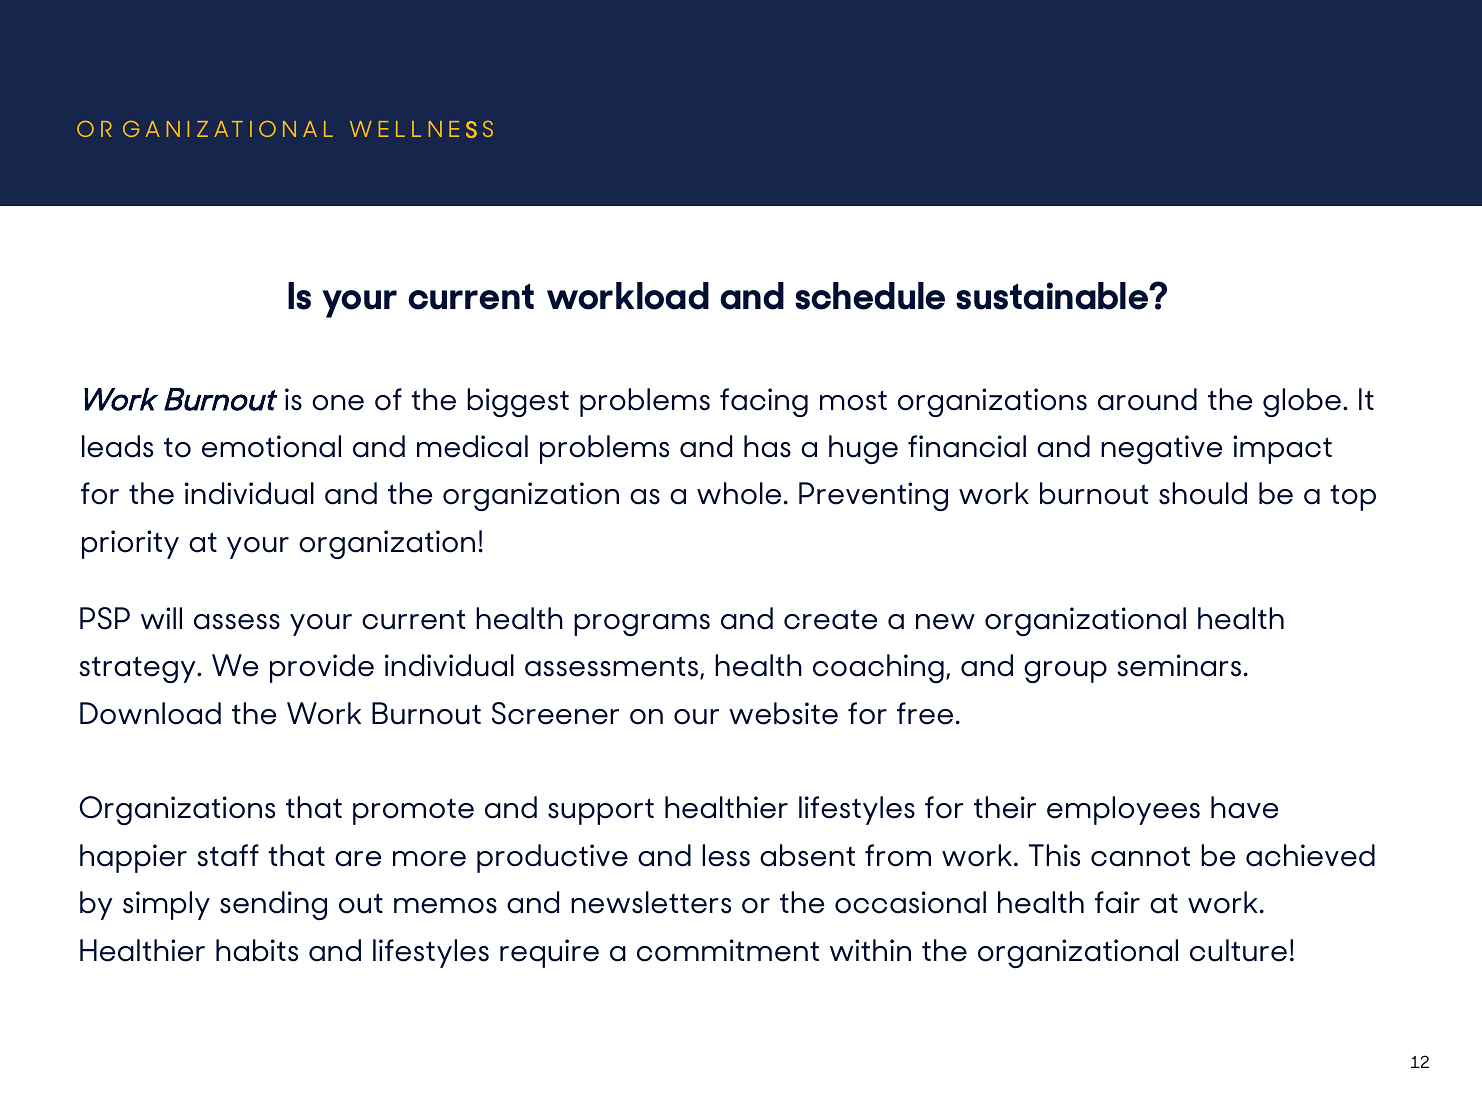  I want to click on habits, so click(257, 950).
